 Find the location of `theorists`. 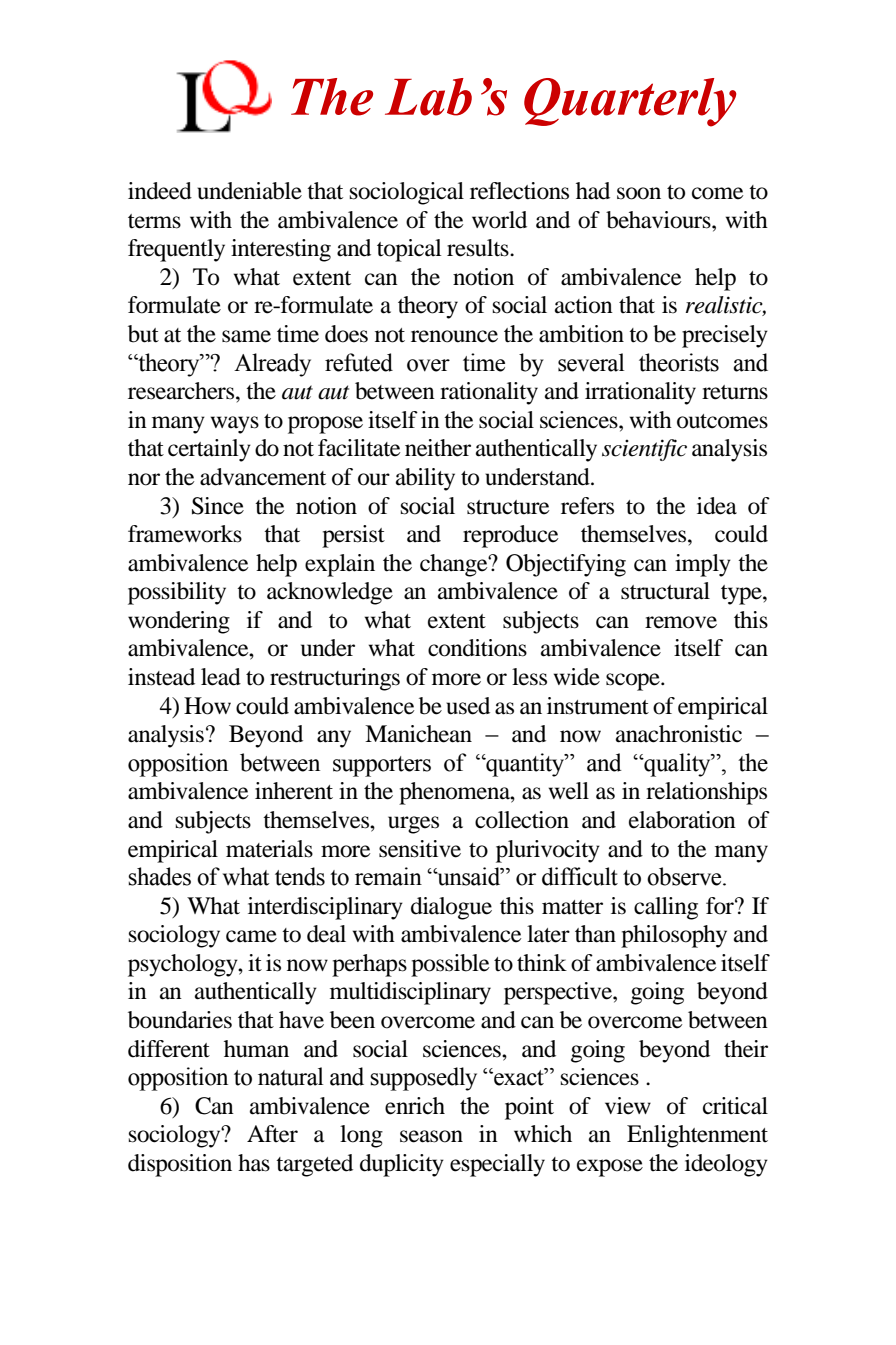

theorists is located at coordinates (679, 362).
